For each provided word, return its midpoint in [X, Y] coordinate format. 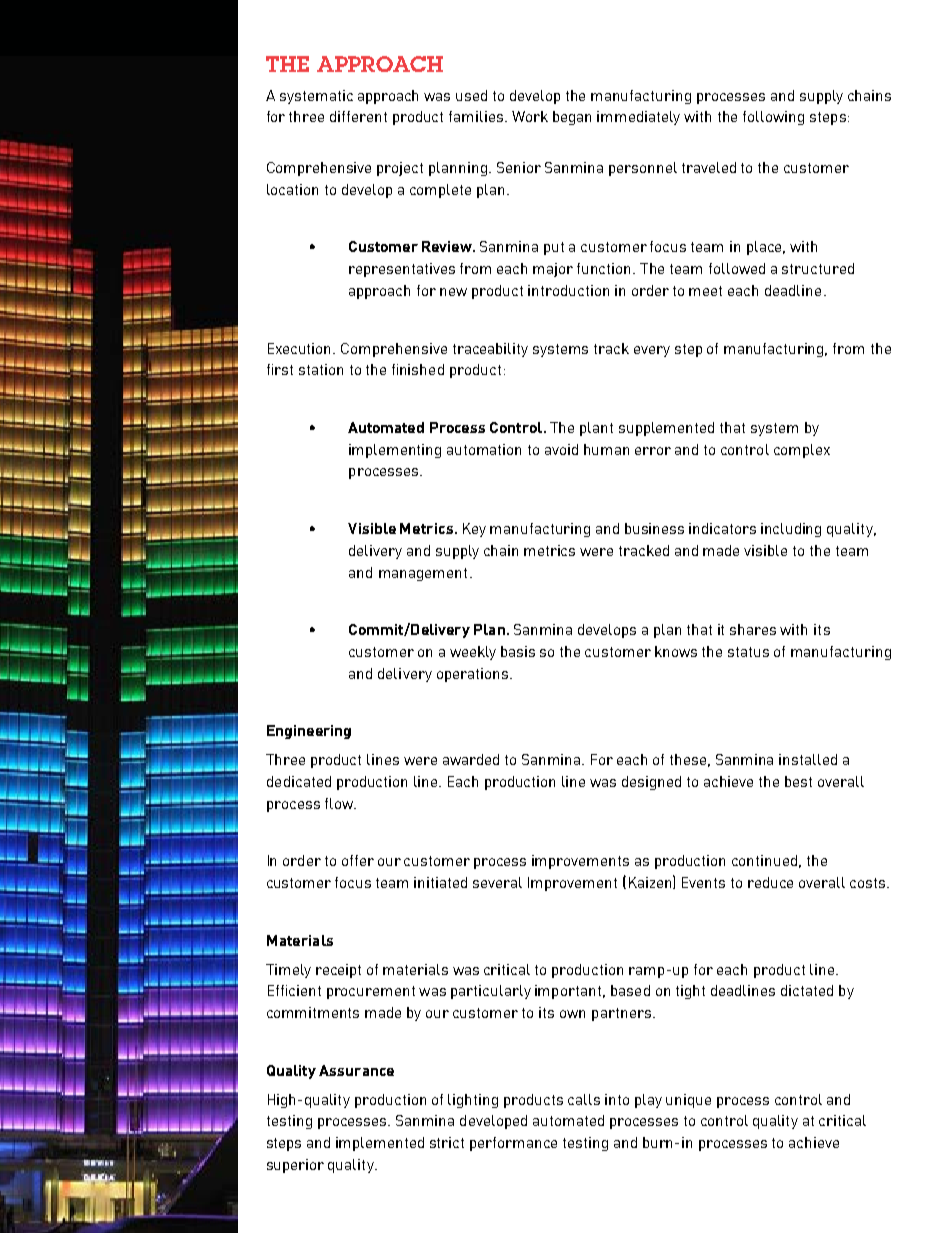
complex [802, 451]
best [798, 781]
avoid [561, 449]
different [358, 116]
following [773, 118]
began [572, 118]
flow [340, 803]
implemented [380, 1144]
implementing [395, 451]
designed [651, 783]
